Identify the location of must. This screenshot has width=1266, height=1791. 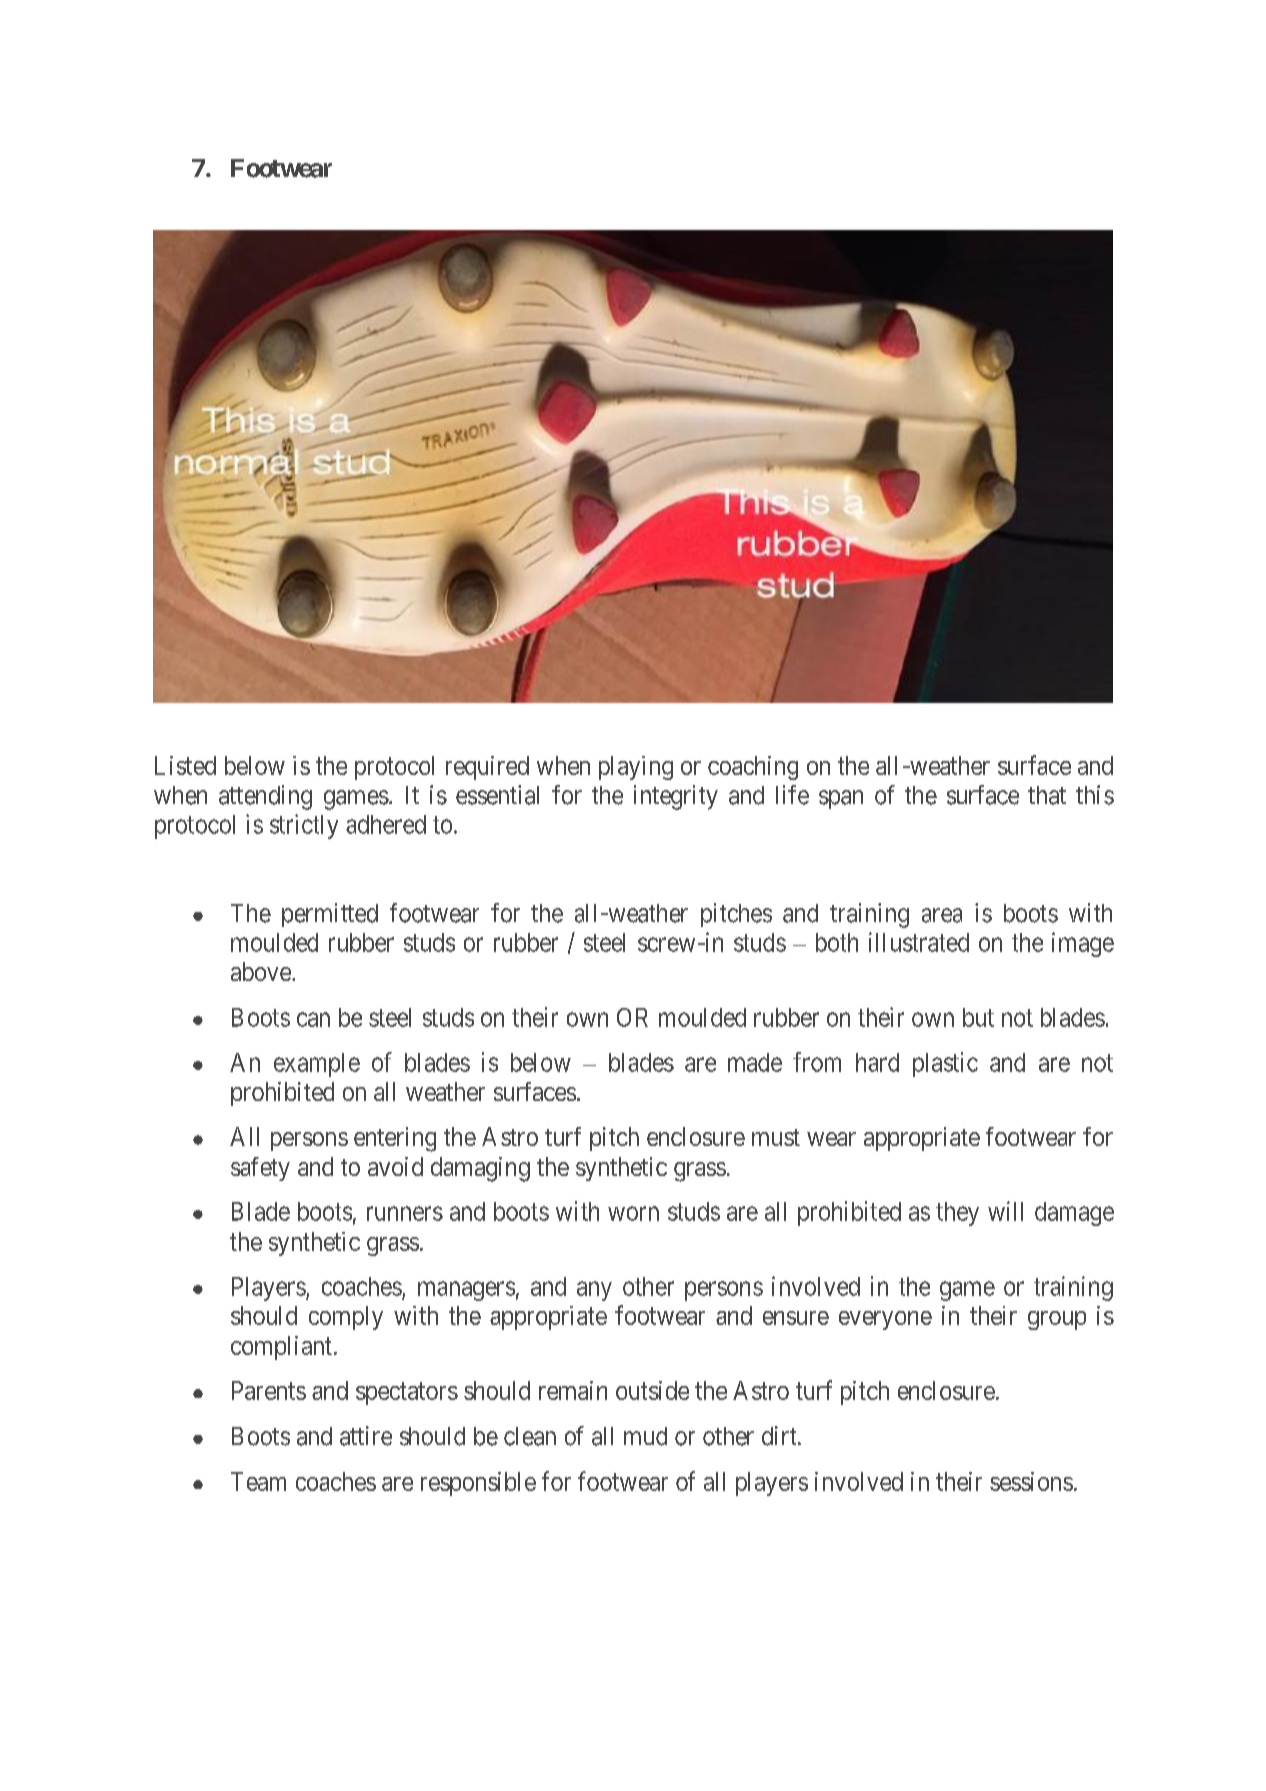
(776, 1137).
